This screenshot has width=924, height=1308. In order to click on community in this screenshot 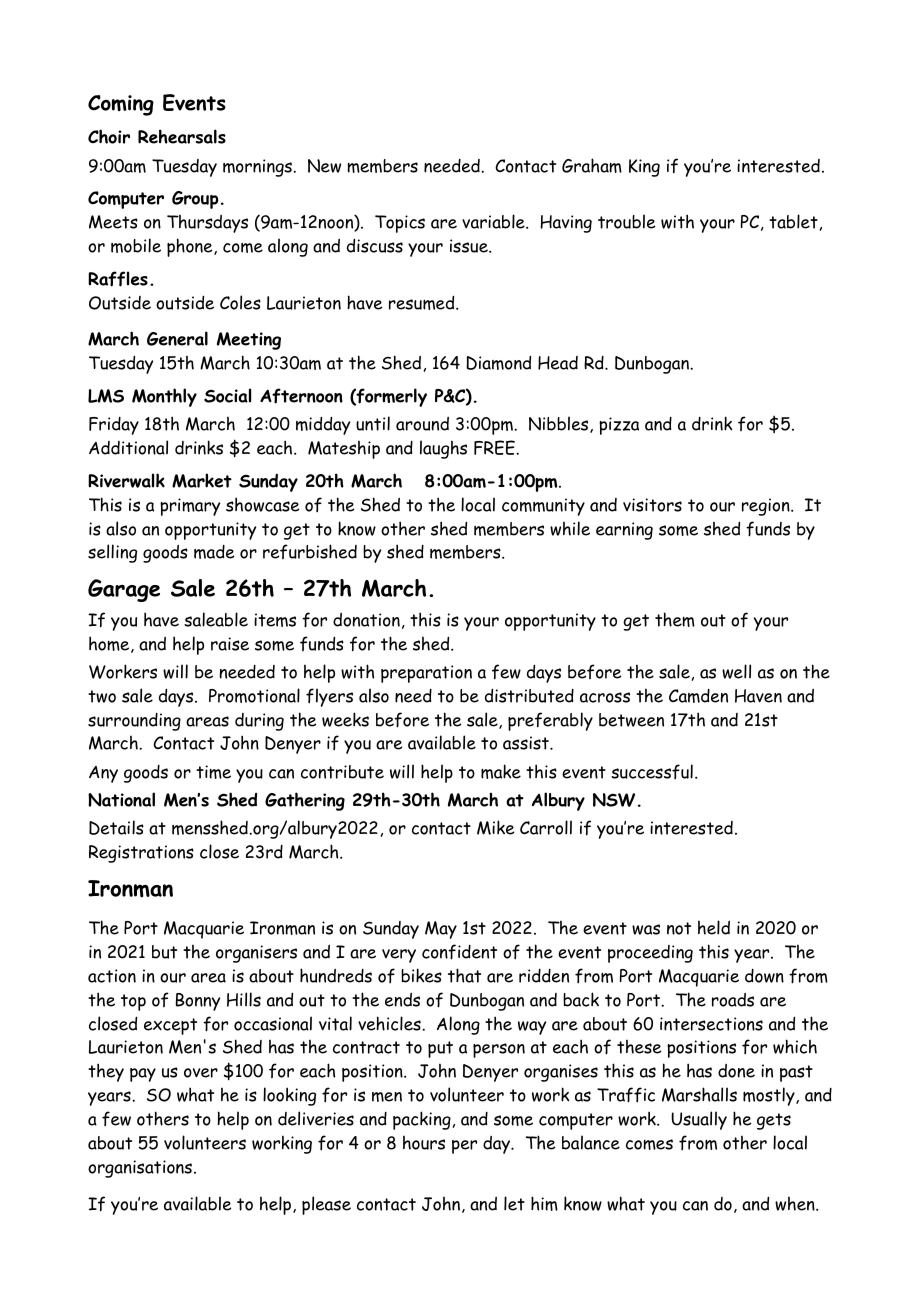, I will do `click(543, 507)`.
